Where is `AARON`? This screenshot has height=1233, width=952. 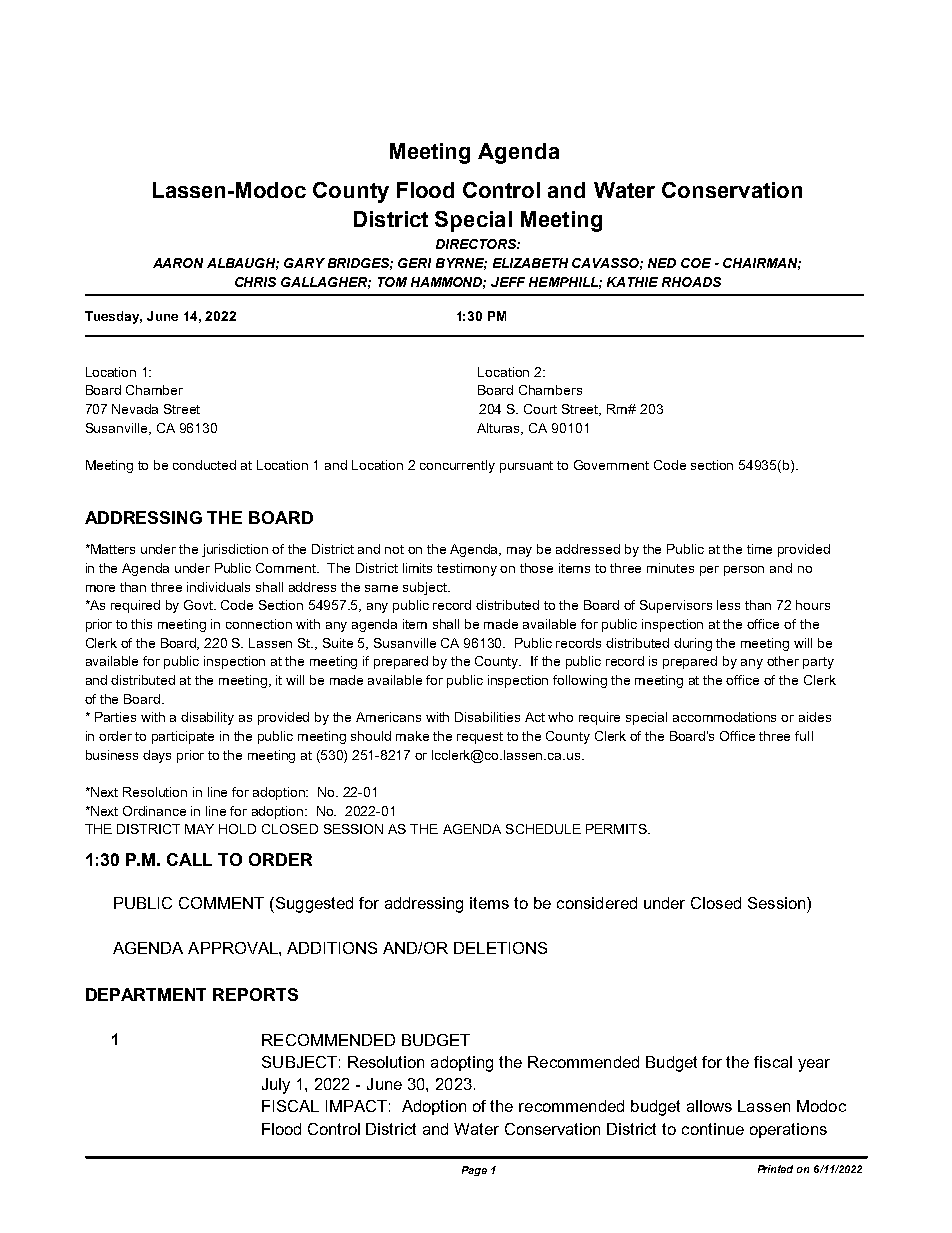 AARON is located at coordinates (178, 263).
